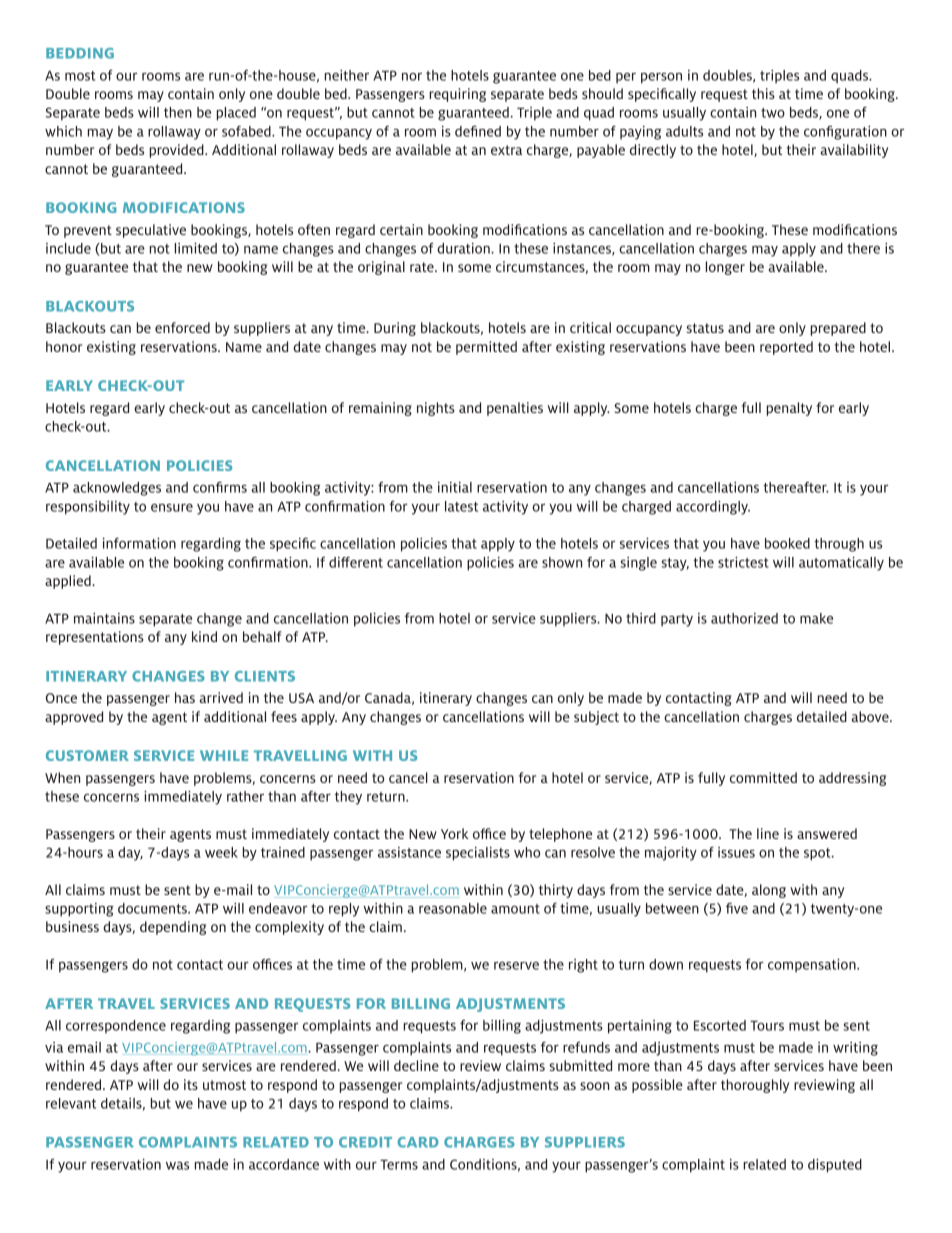 The width and height of the document is (952, 1233). Describe the element at coordinates (562, 562) in the document. I see `shown` at that location.
